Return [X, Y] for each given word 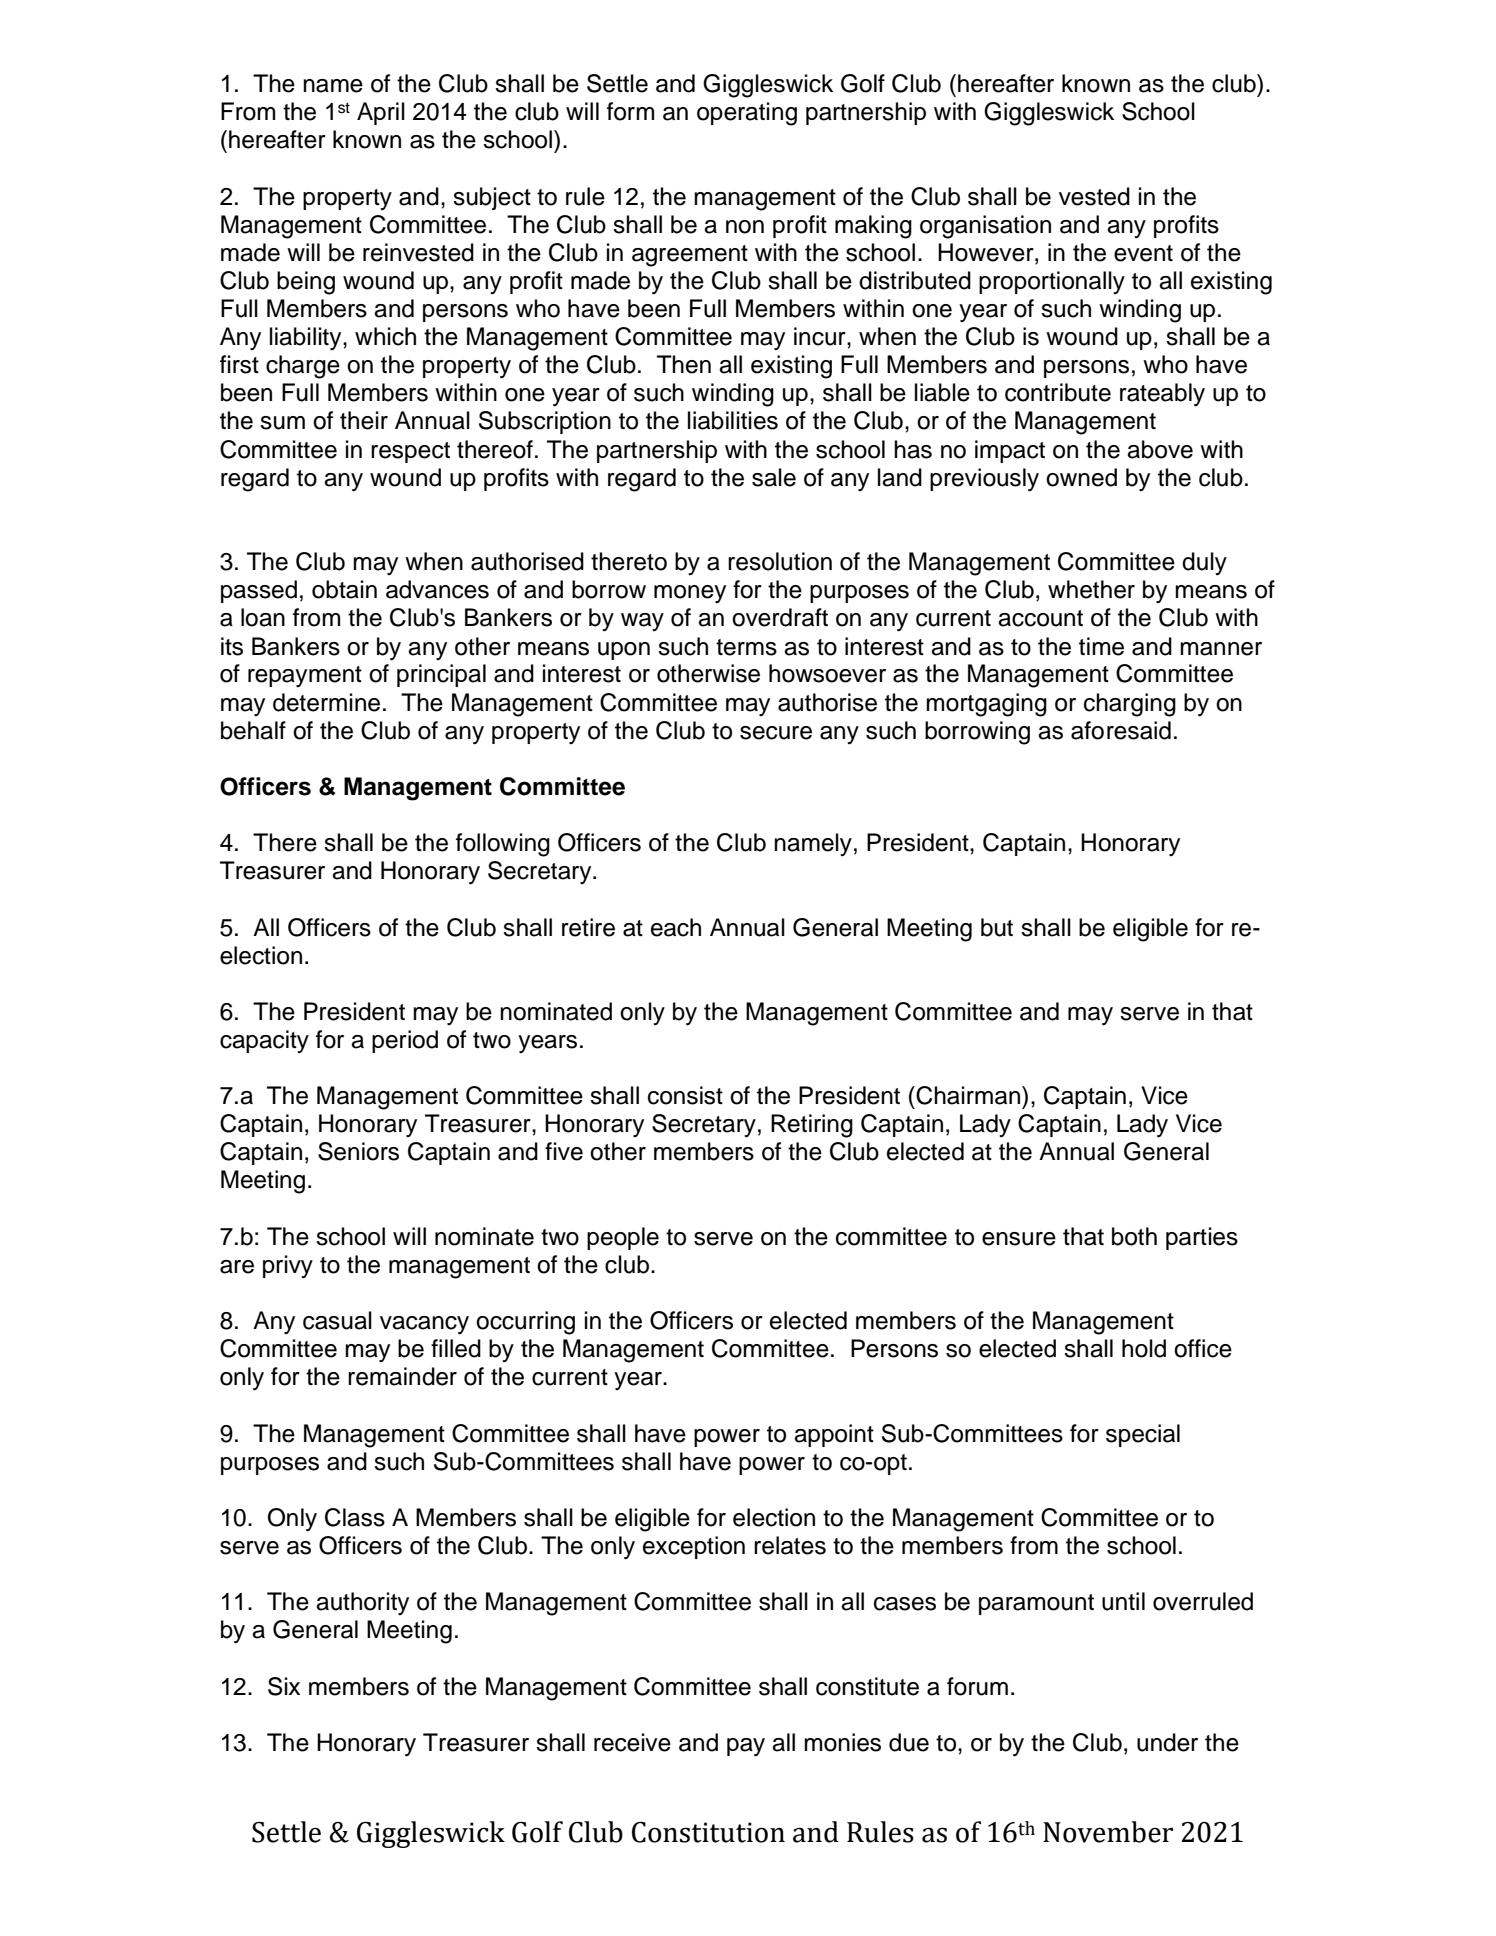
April [381, 113]
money [690, 594]
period [405, 1041]
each [676, 927]
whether [1091, 589]
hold [1144, 1348]
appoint [834, 1435]
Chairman [968, 1095]
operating [747, 114]
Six [284, 1686]
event [1143, 253]
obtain [344, 589]
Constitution [708, 1832]
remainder [402, 1376]
